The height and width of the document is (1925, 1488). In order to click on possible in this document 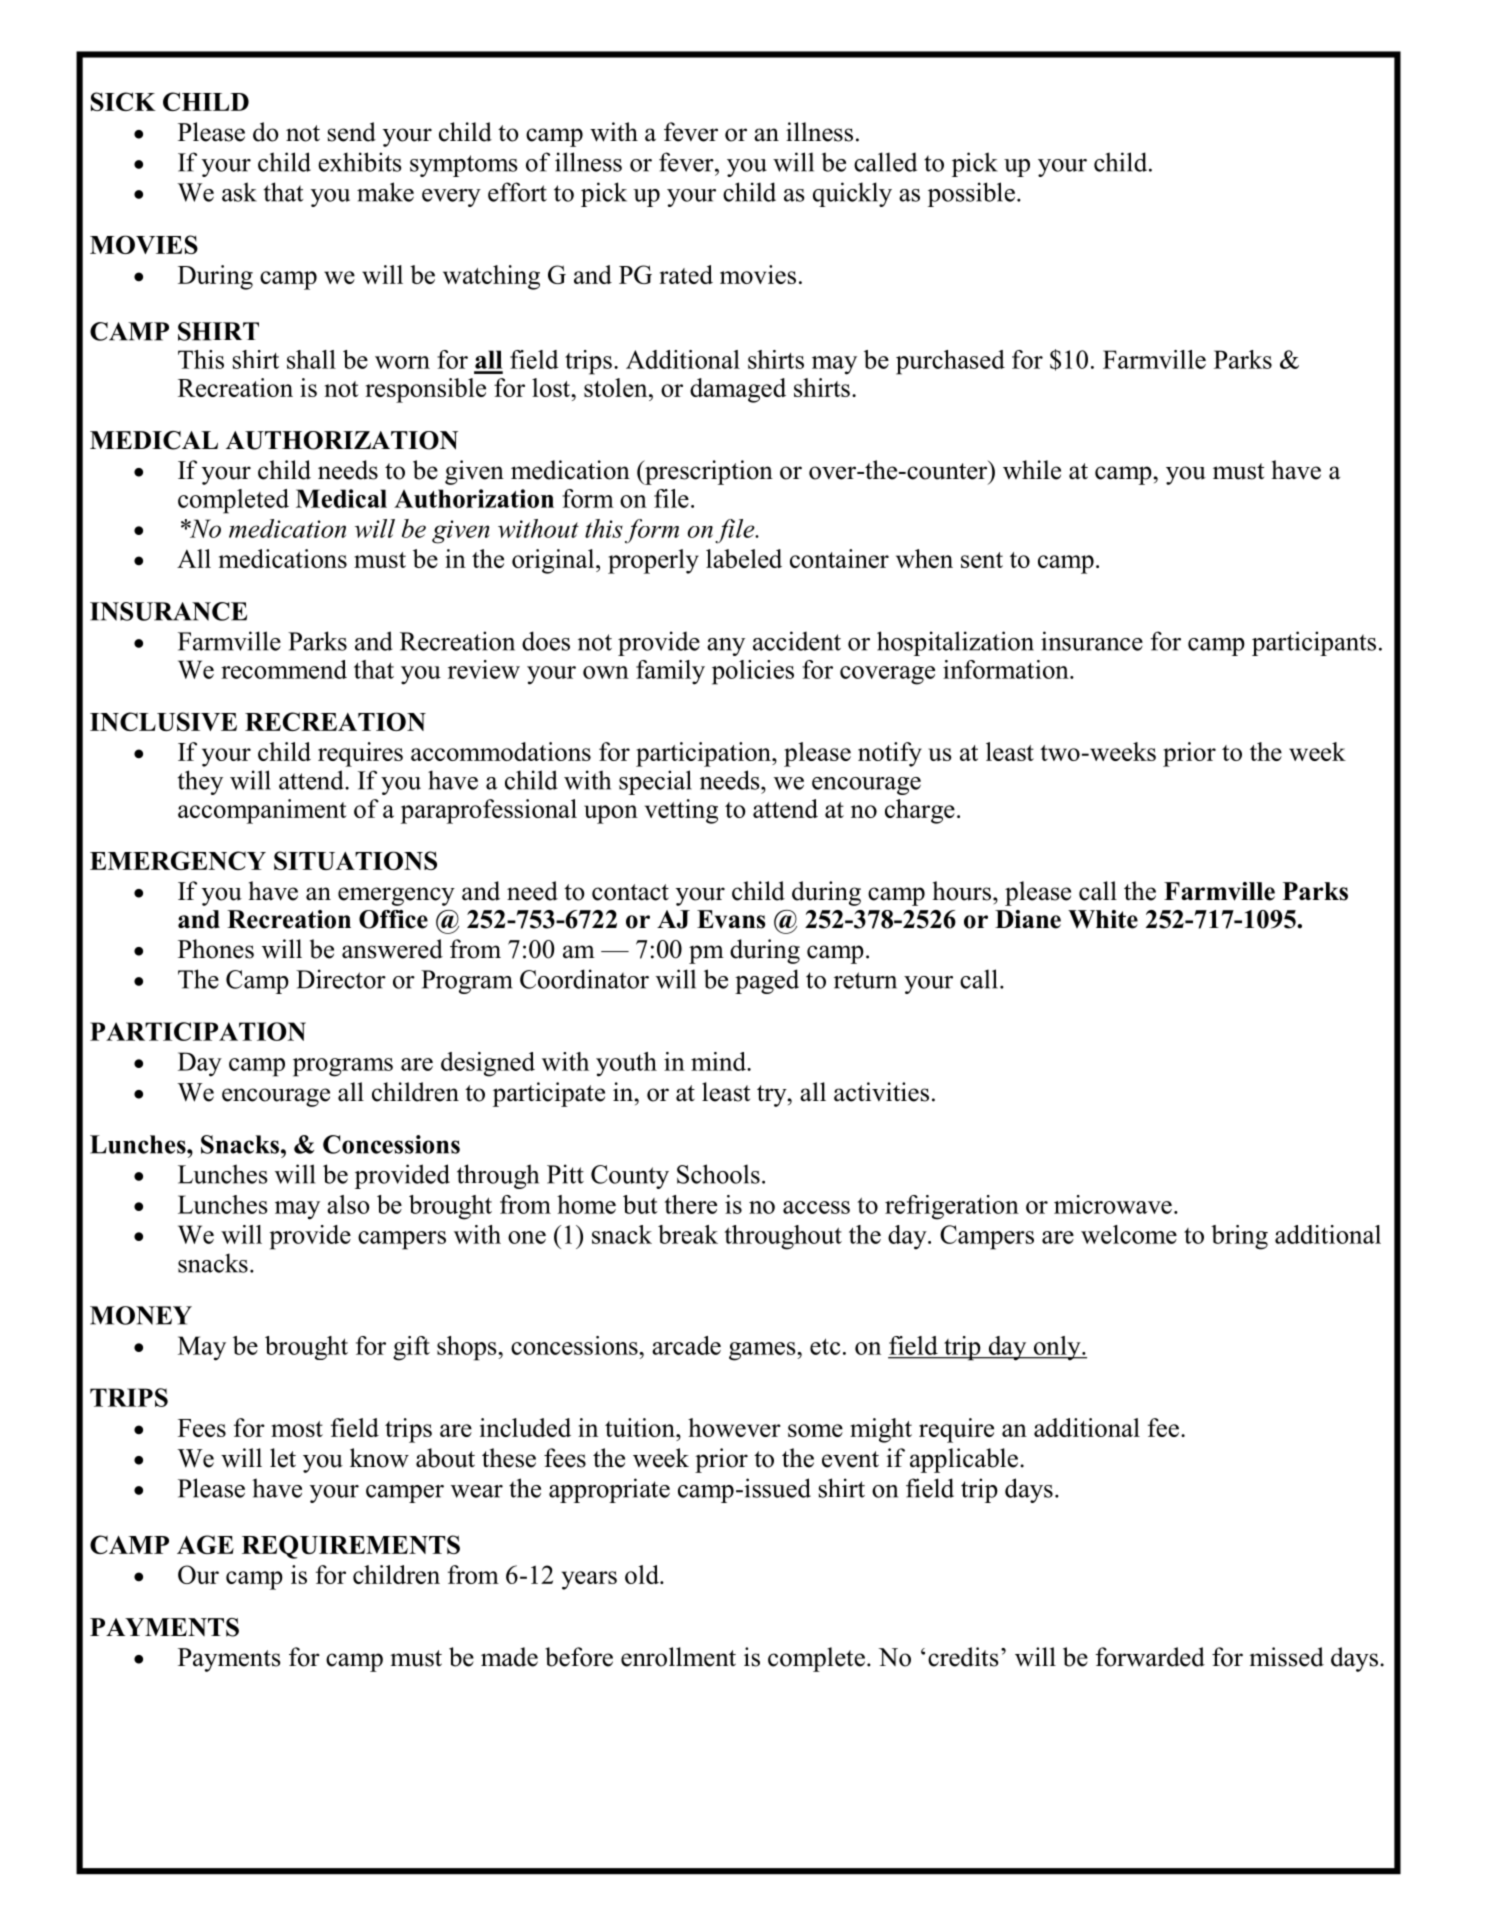, I will do `click(971, 194)`.
